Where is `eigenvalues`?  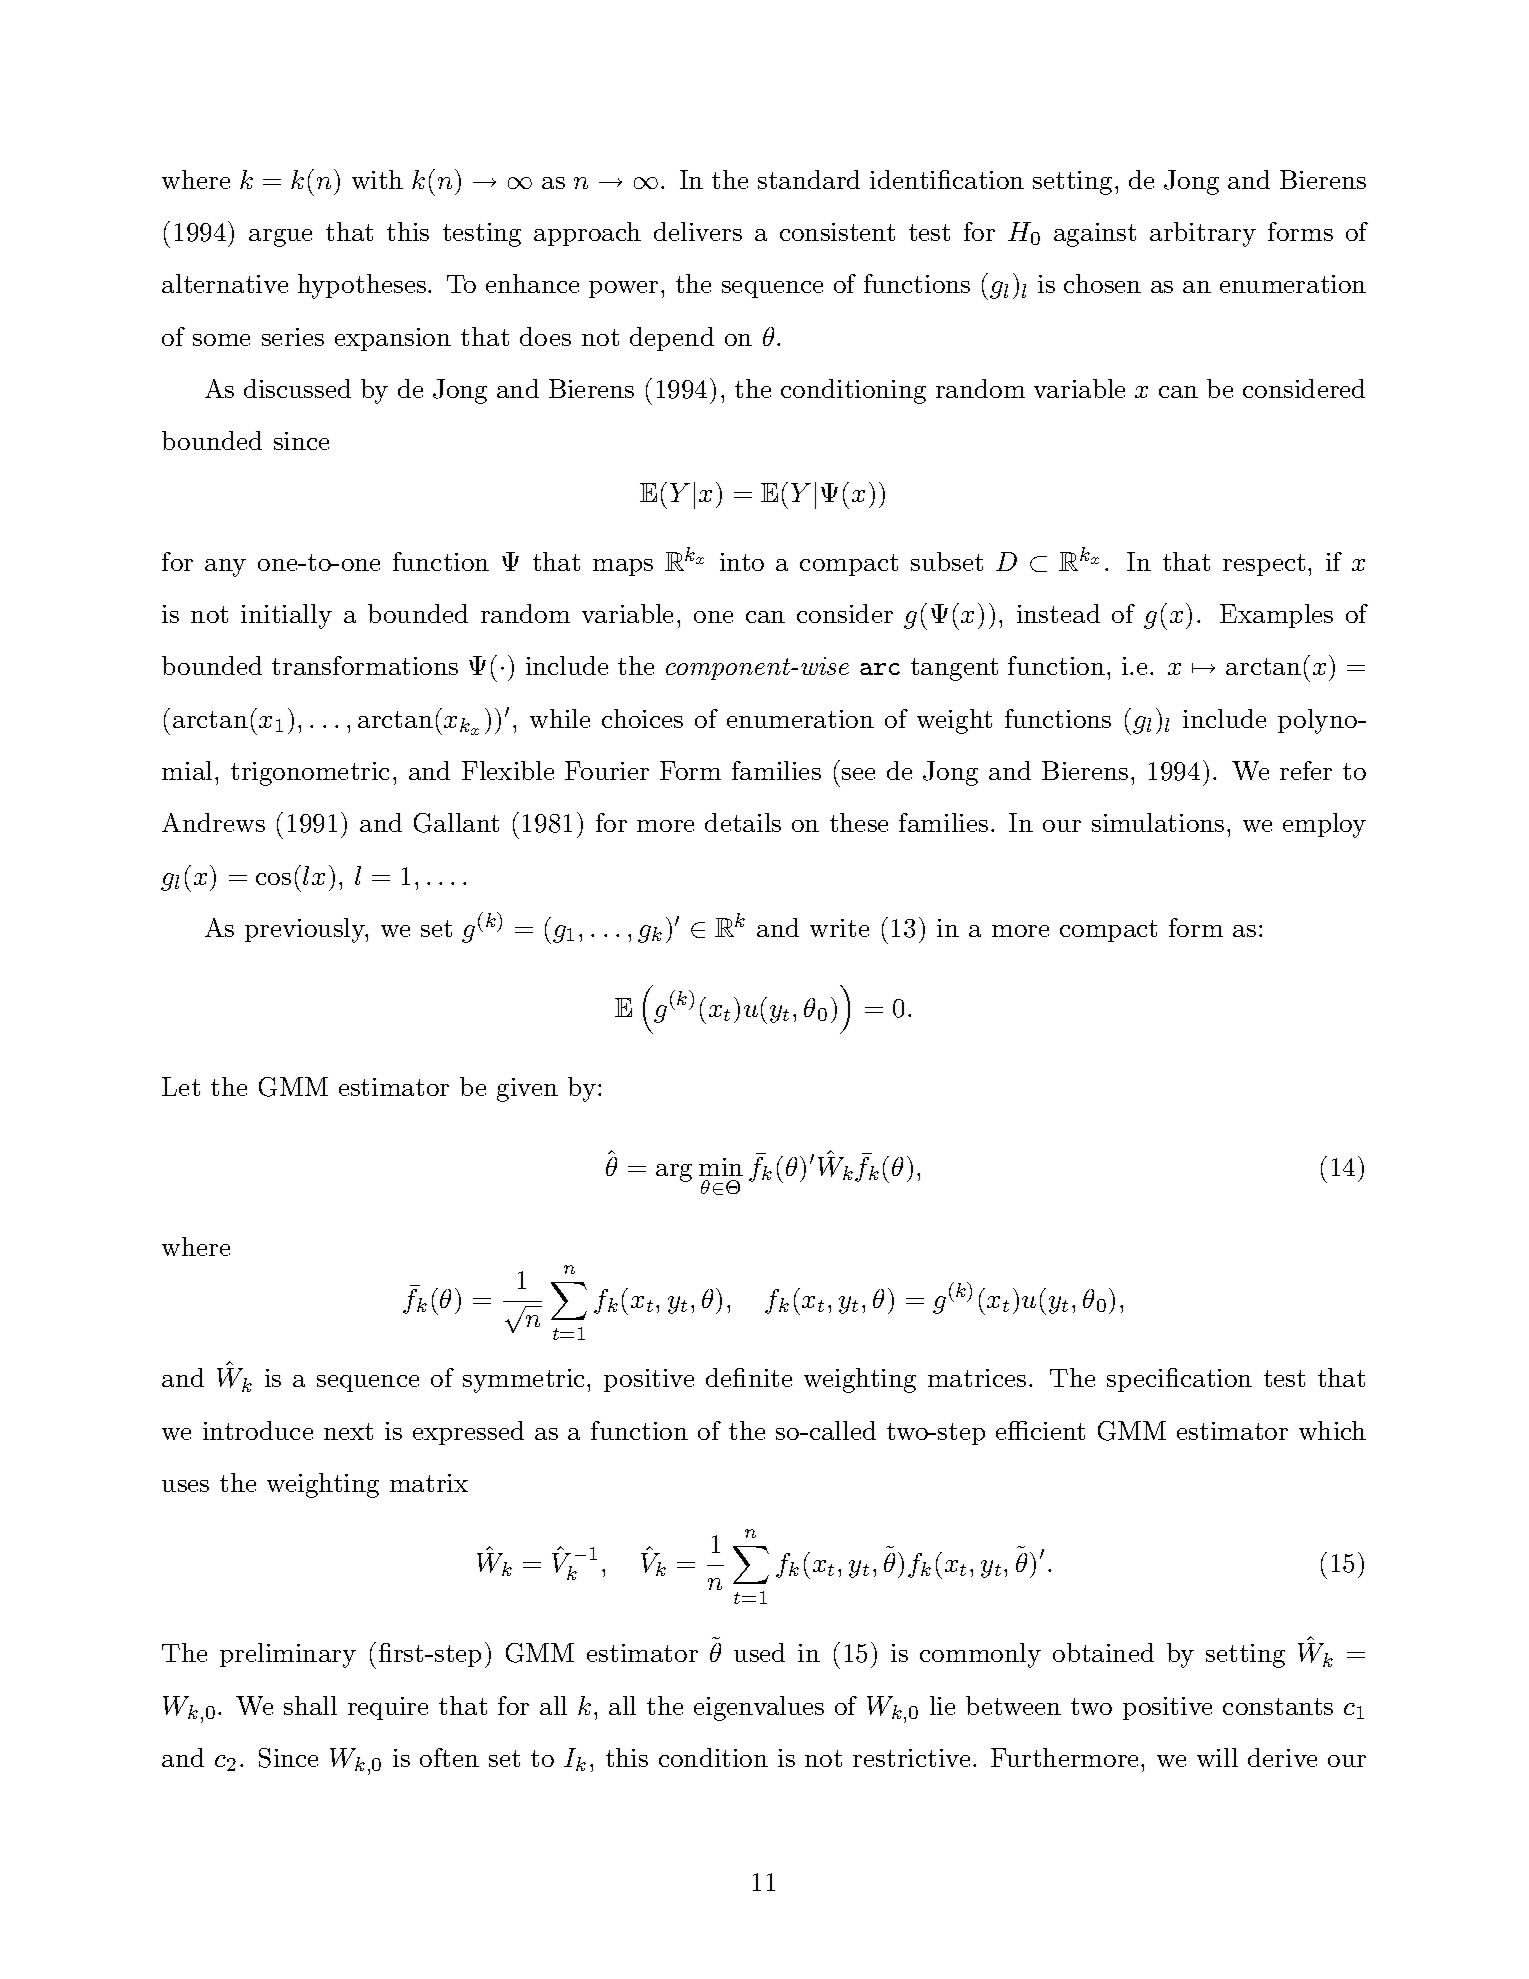 eigenvalues is located at coordinates (759, 1708).
